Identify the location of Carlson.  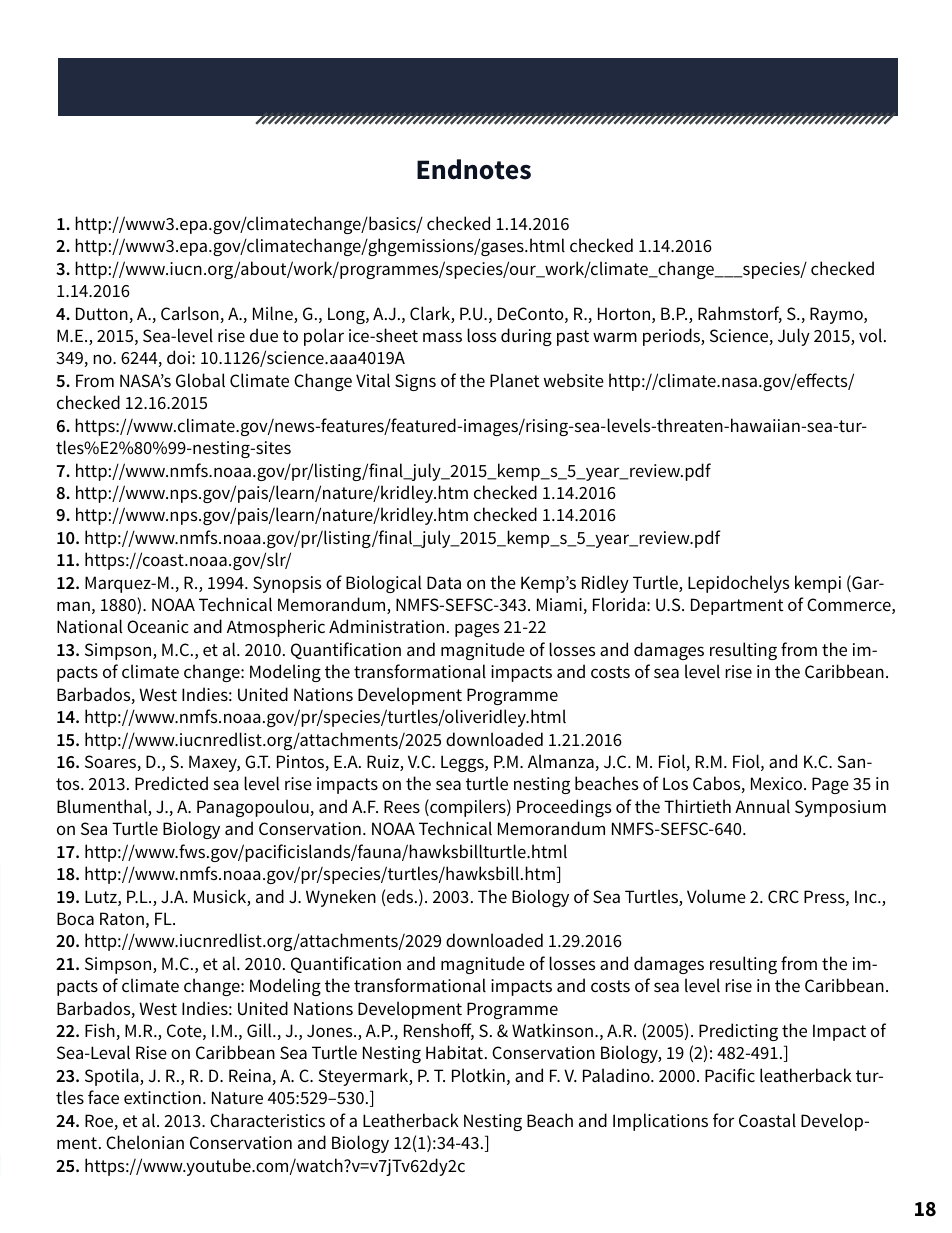
(191, 314).
